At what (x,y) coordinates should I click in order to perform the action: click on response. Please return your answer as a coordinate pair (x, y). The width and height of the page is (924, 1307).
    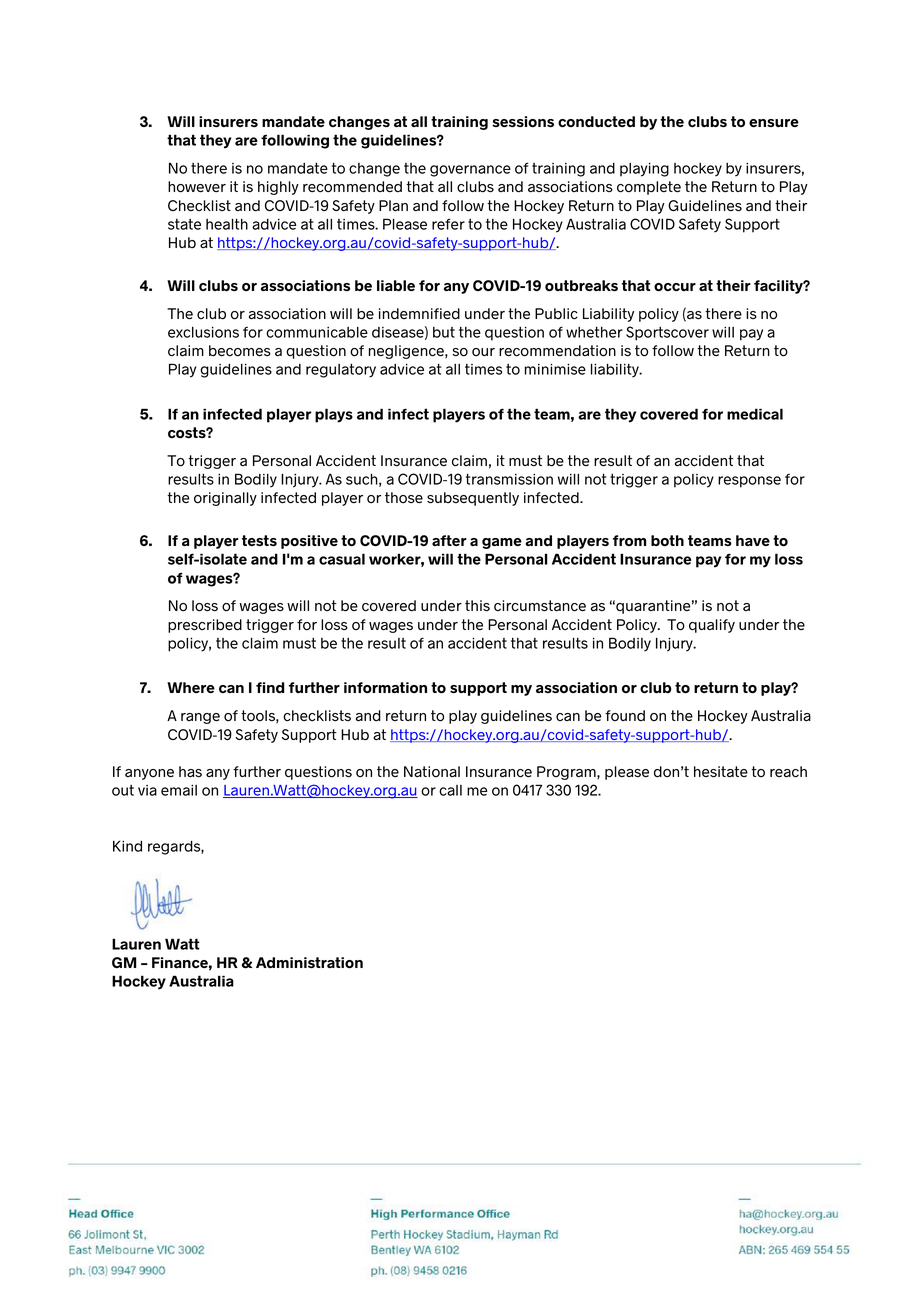
    Looking at the image, I should click on (749, 482).
